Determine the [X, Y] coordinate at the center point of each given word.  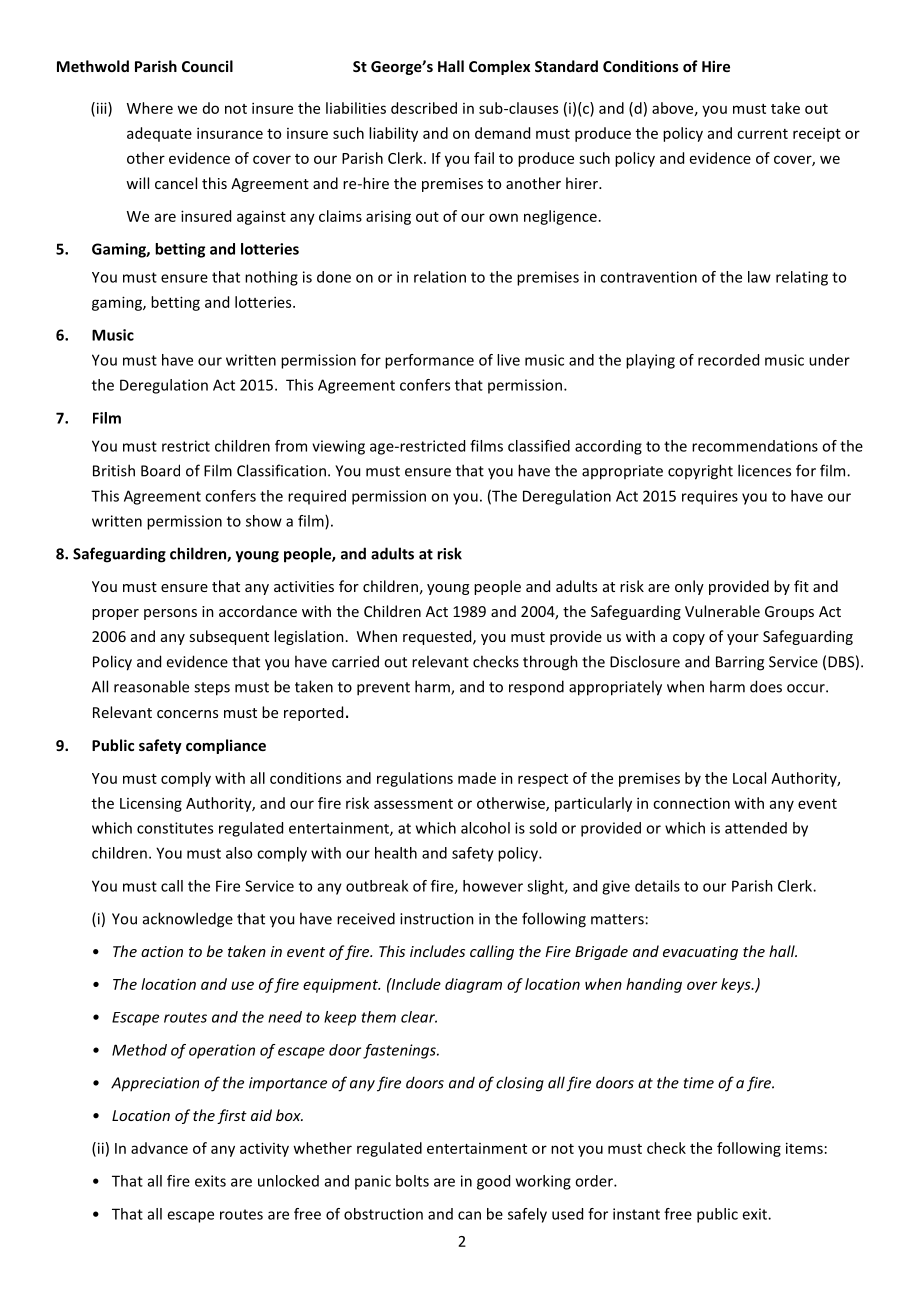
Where [150, 108]
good [493, 1182]
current [762, 134]
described [424, 108]
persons [170, 614]
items [804, 1148]
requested [438, 637]
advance [159, 1148]
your [743, 639]
